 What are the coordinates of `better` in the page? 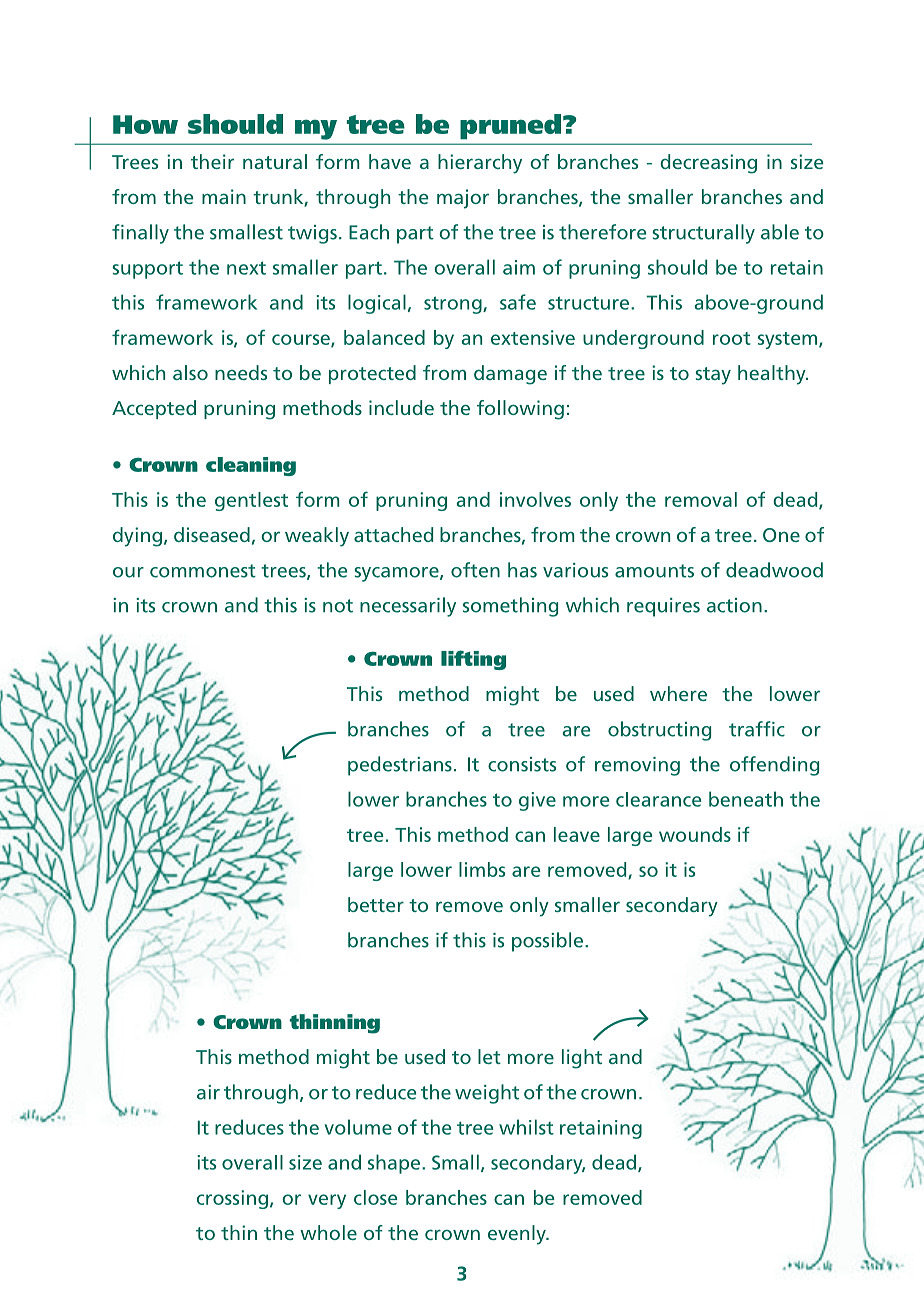 It's located at (376, 904).
